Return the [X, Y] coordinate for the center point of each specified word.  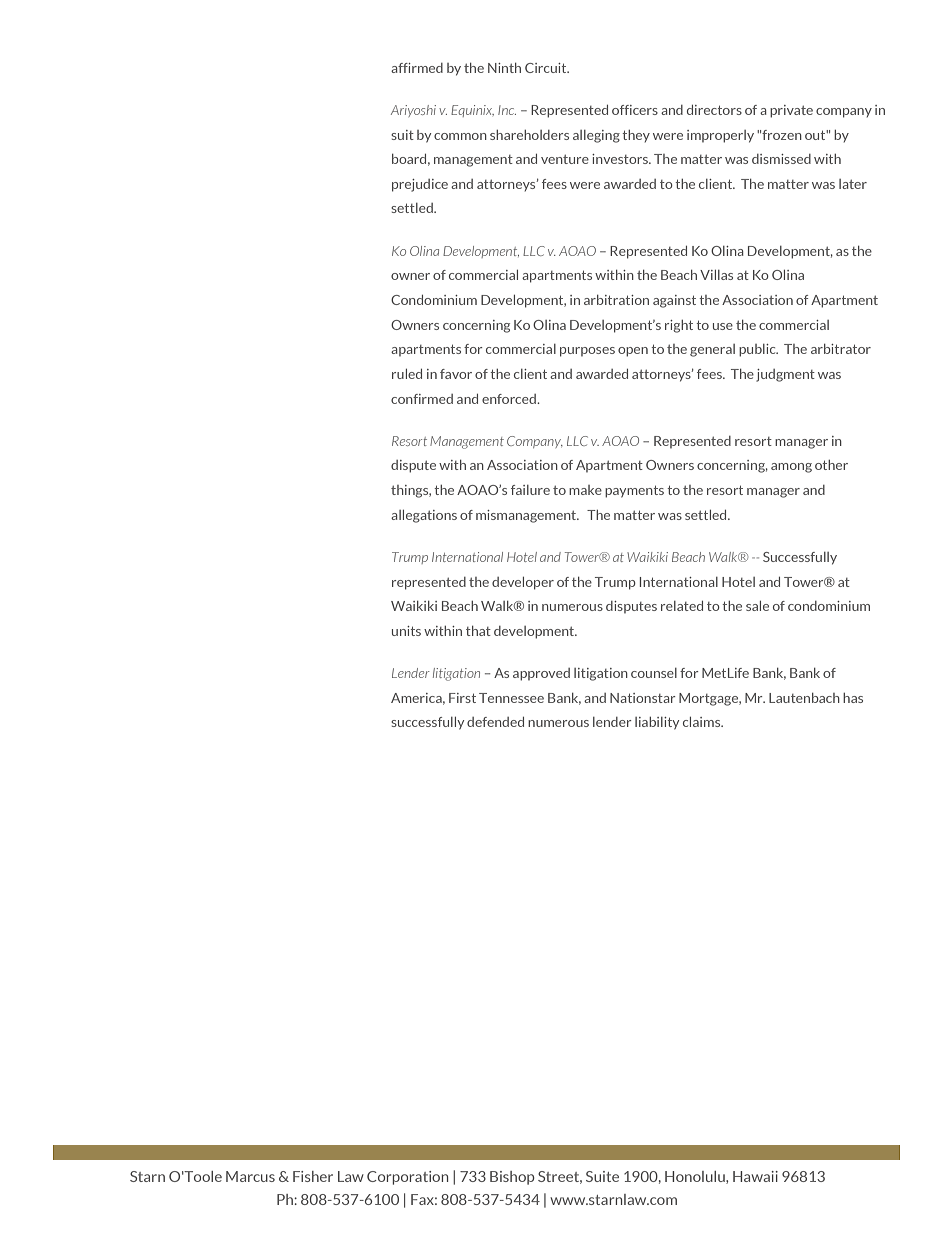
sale [757, 606]
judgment [785, 375]
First [462, 698]
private [791, 111]
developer [523, 583]
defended [495, 722]
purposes [587, 352]
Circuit [547, 68]
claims [703, 722]
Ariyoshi [413, 111]
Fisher [313, 1176]
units [406, 631]
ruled [407, 374]
